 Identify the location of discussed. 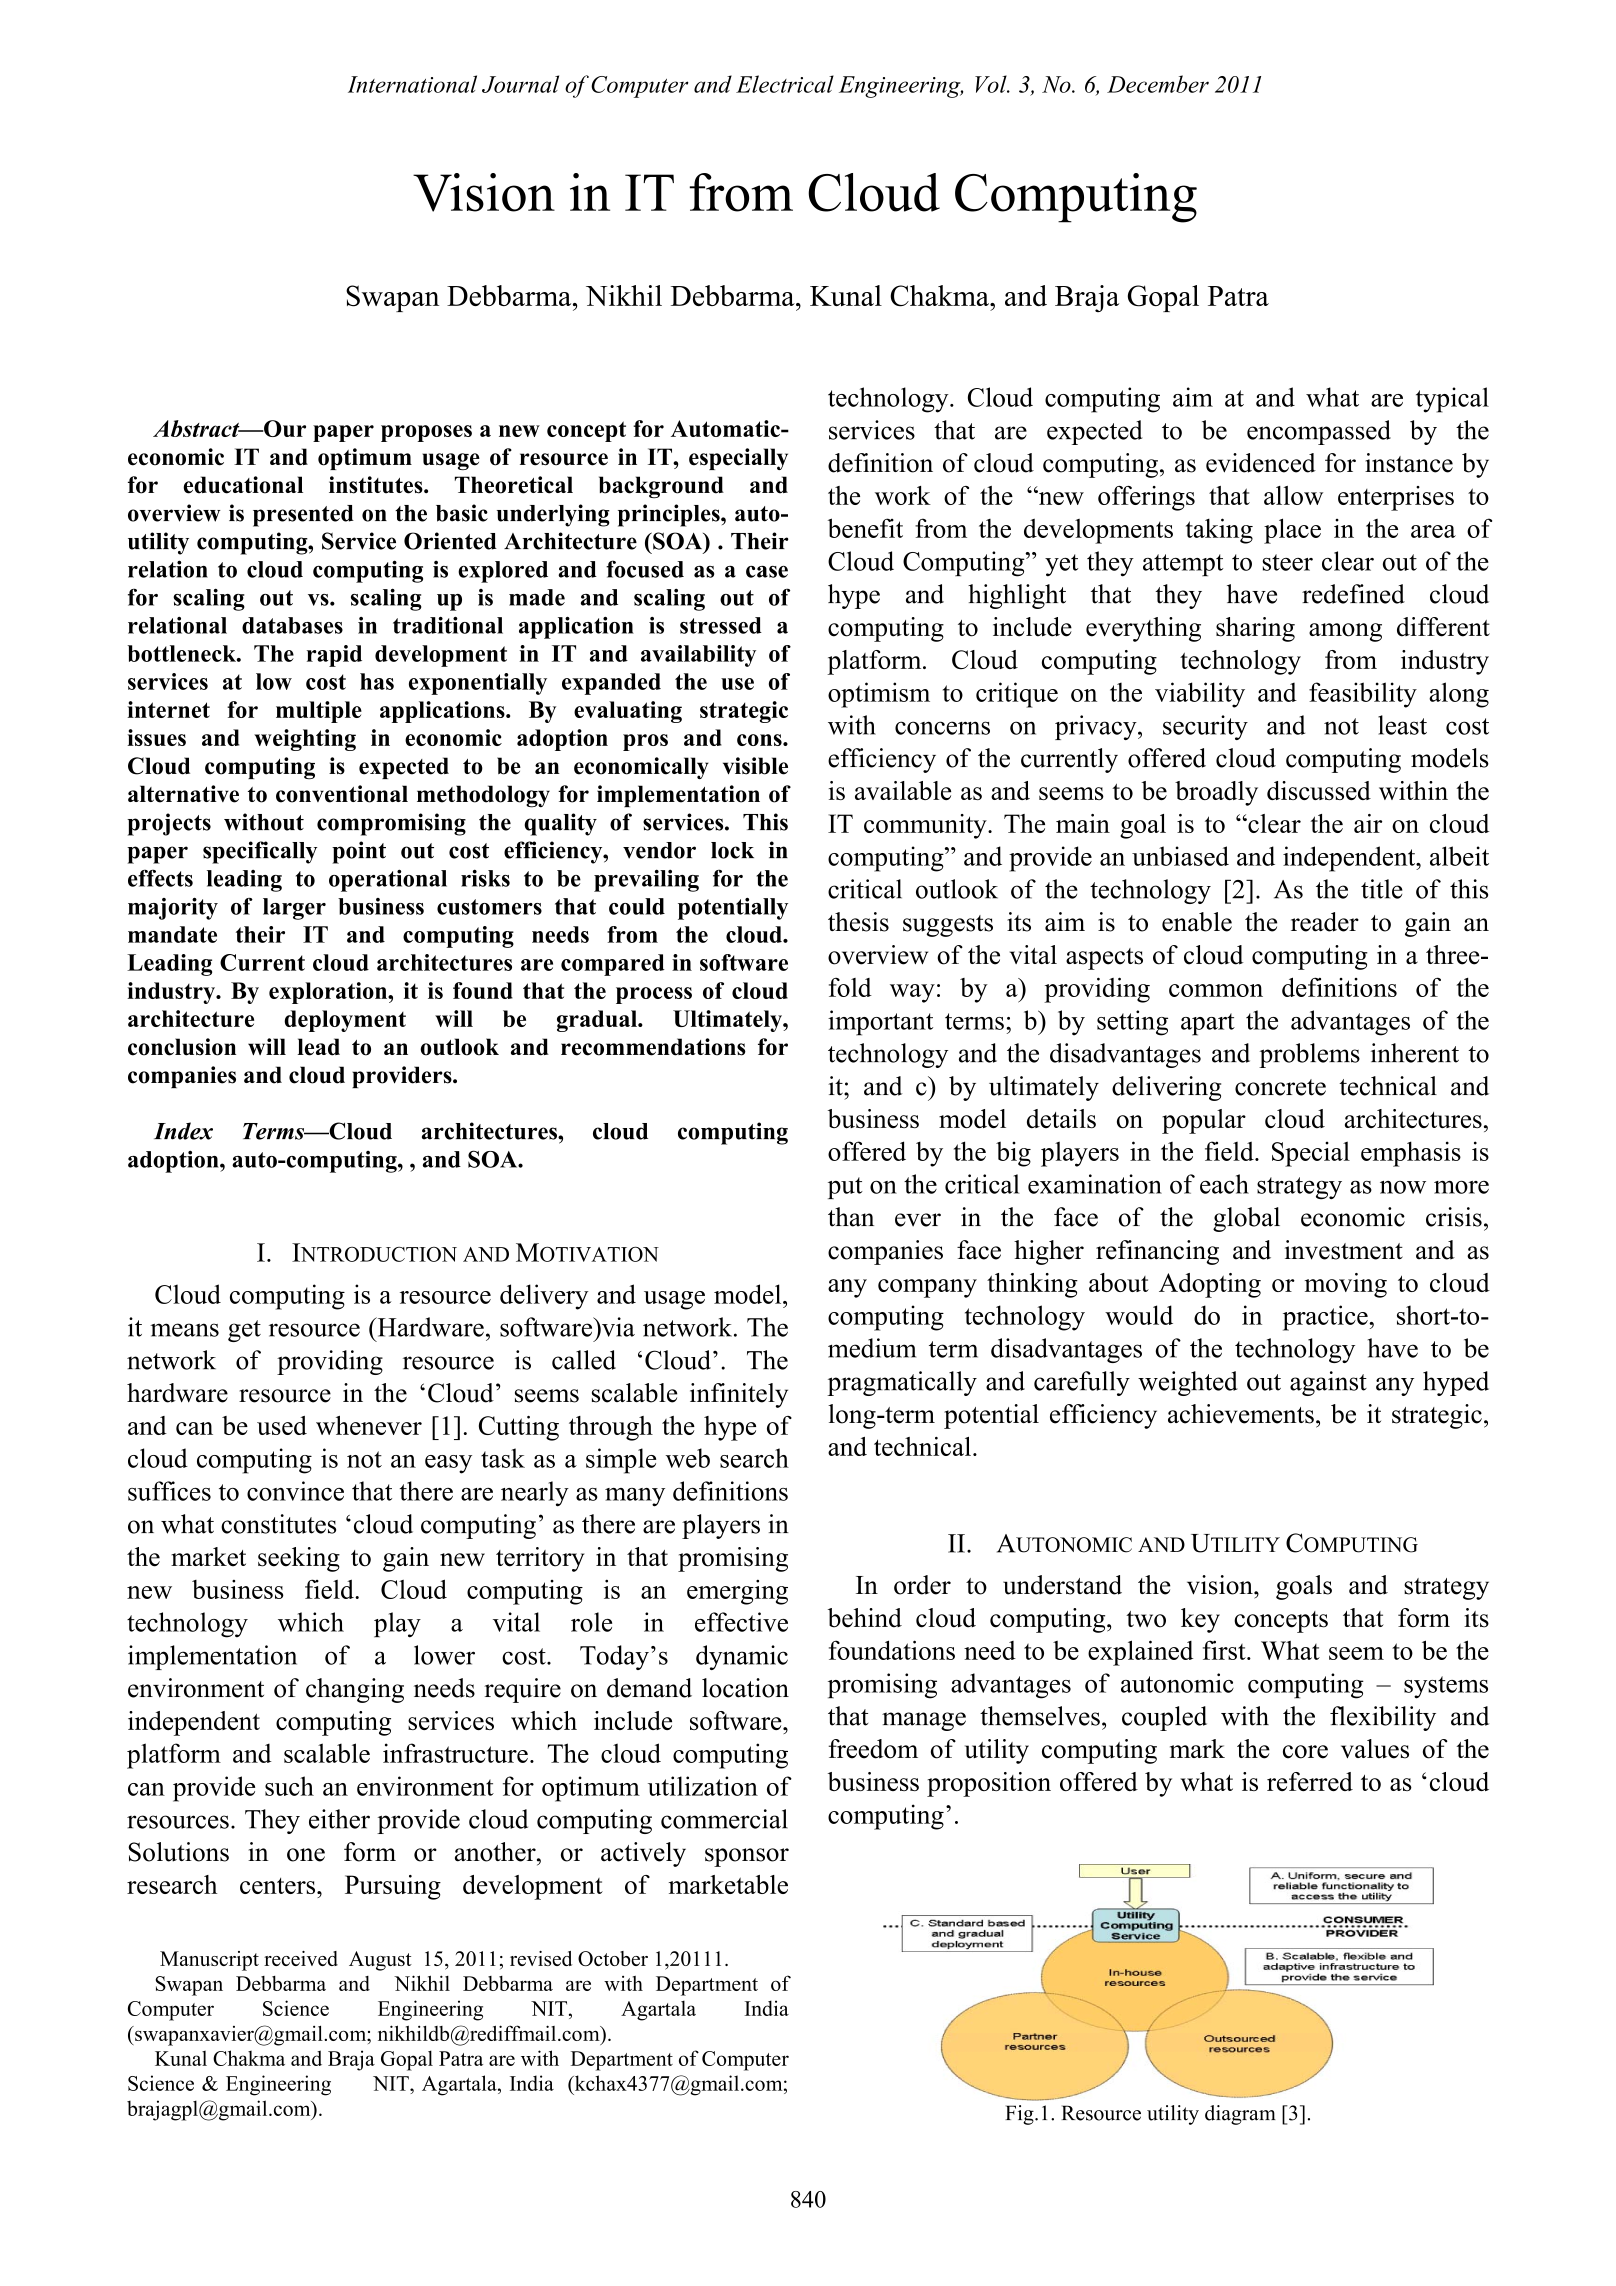
(1319, 790).
